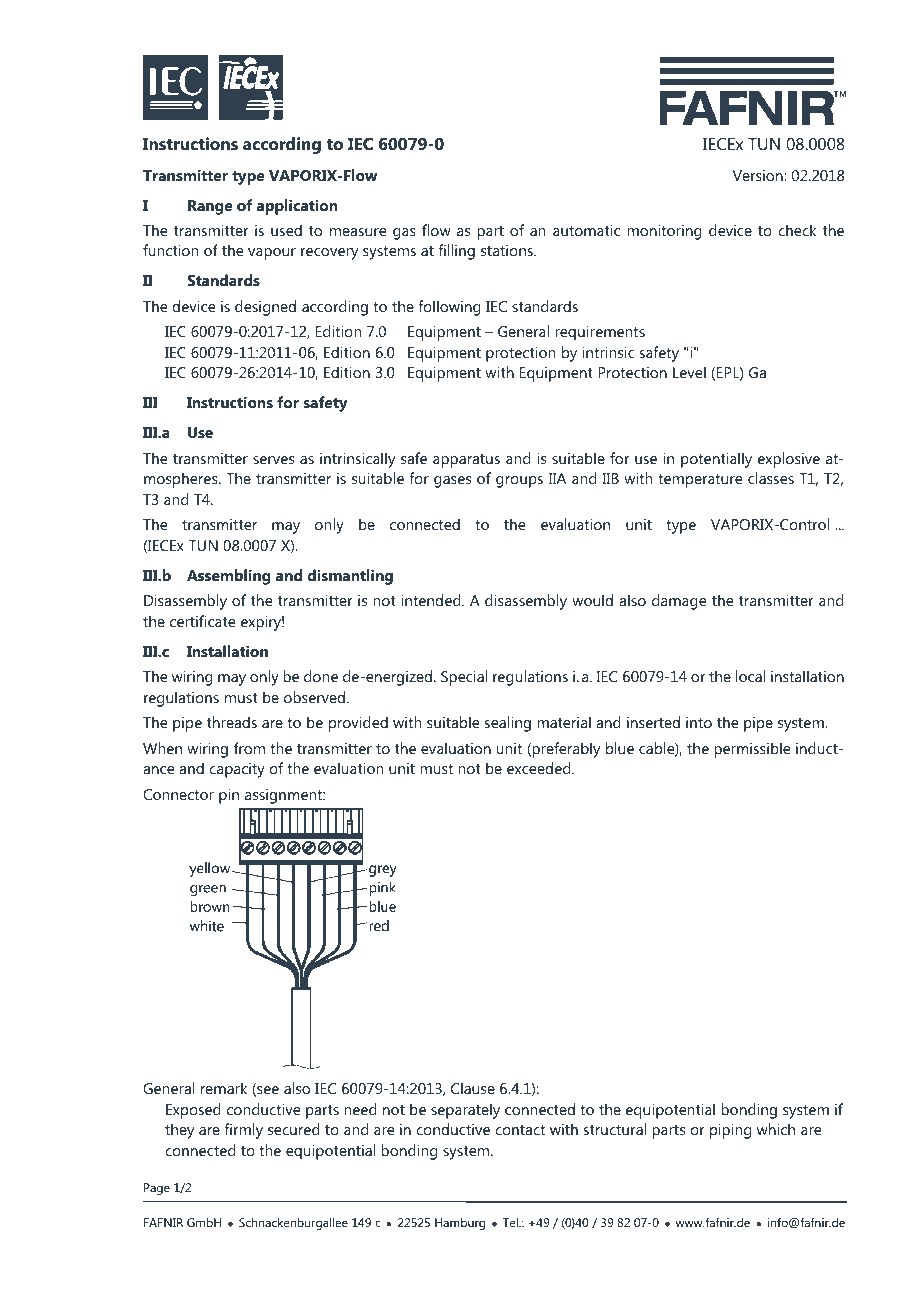 The width and height of the page is (924, 1308). Describe the element at coordinates (759, 175) in the page. I see `Version` at that location.
